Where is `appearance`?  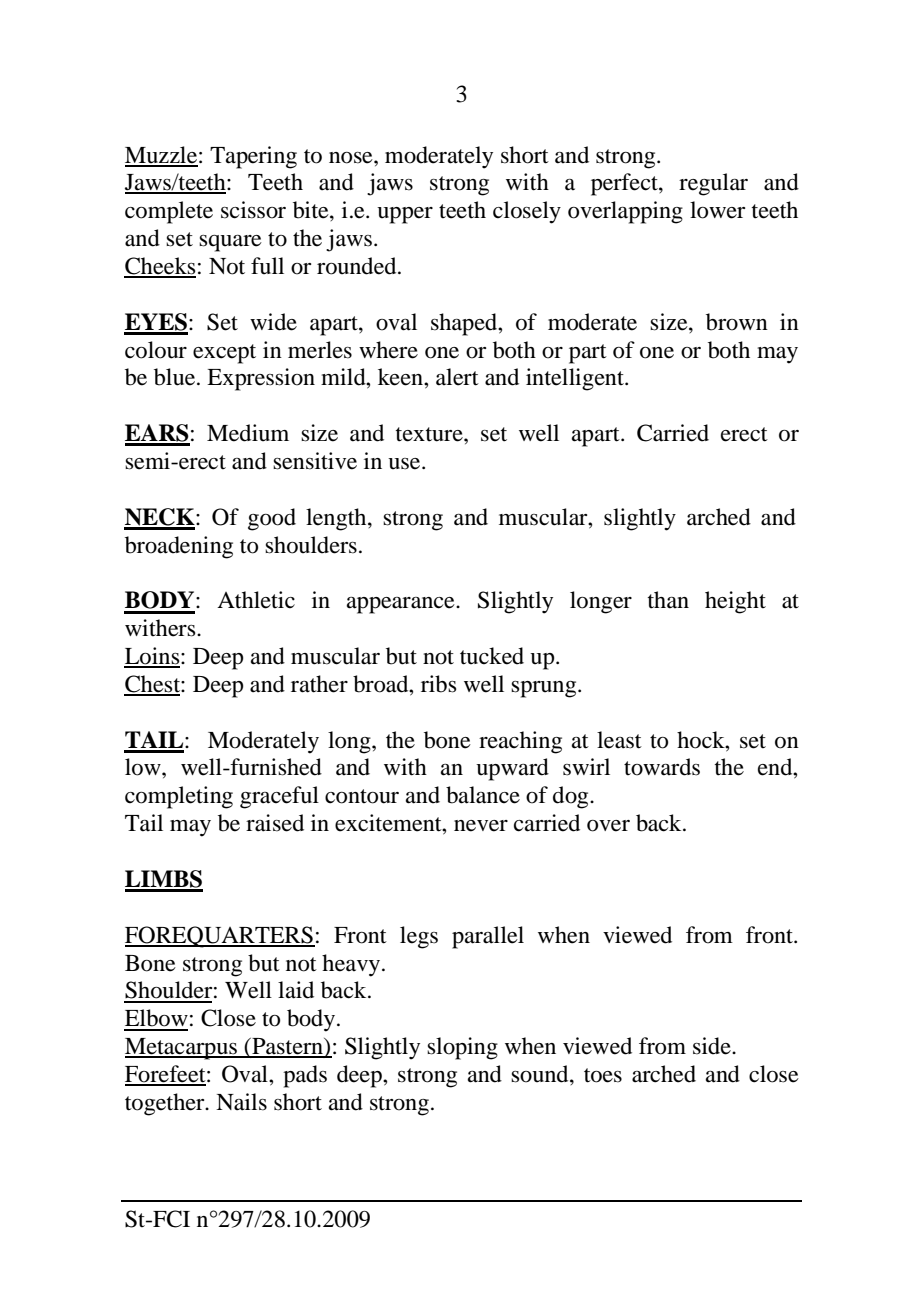 appearance is located at coordinates (402, 605).
